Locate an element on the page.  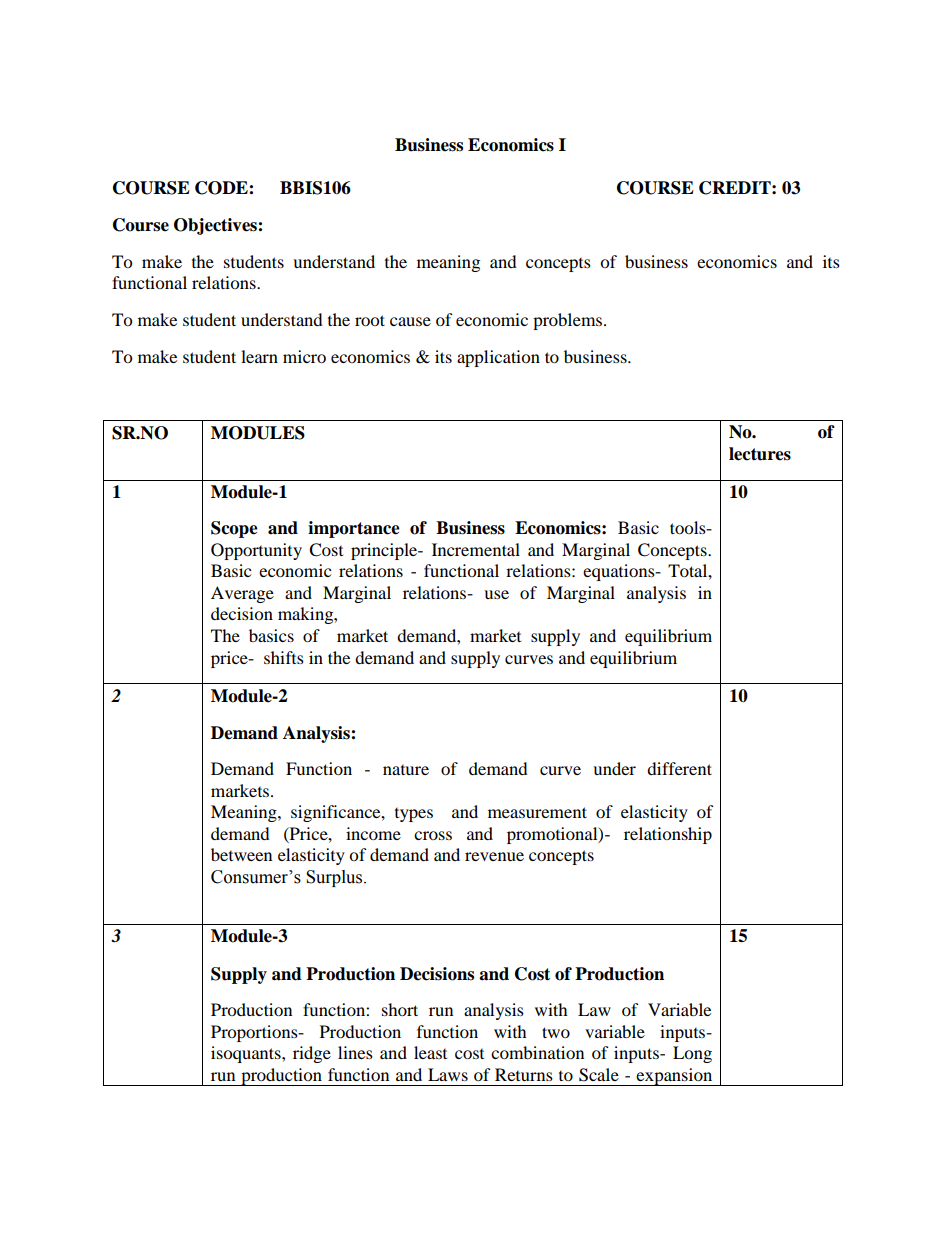
CODE is located at coordinates (222, 188).
